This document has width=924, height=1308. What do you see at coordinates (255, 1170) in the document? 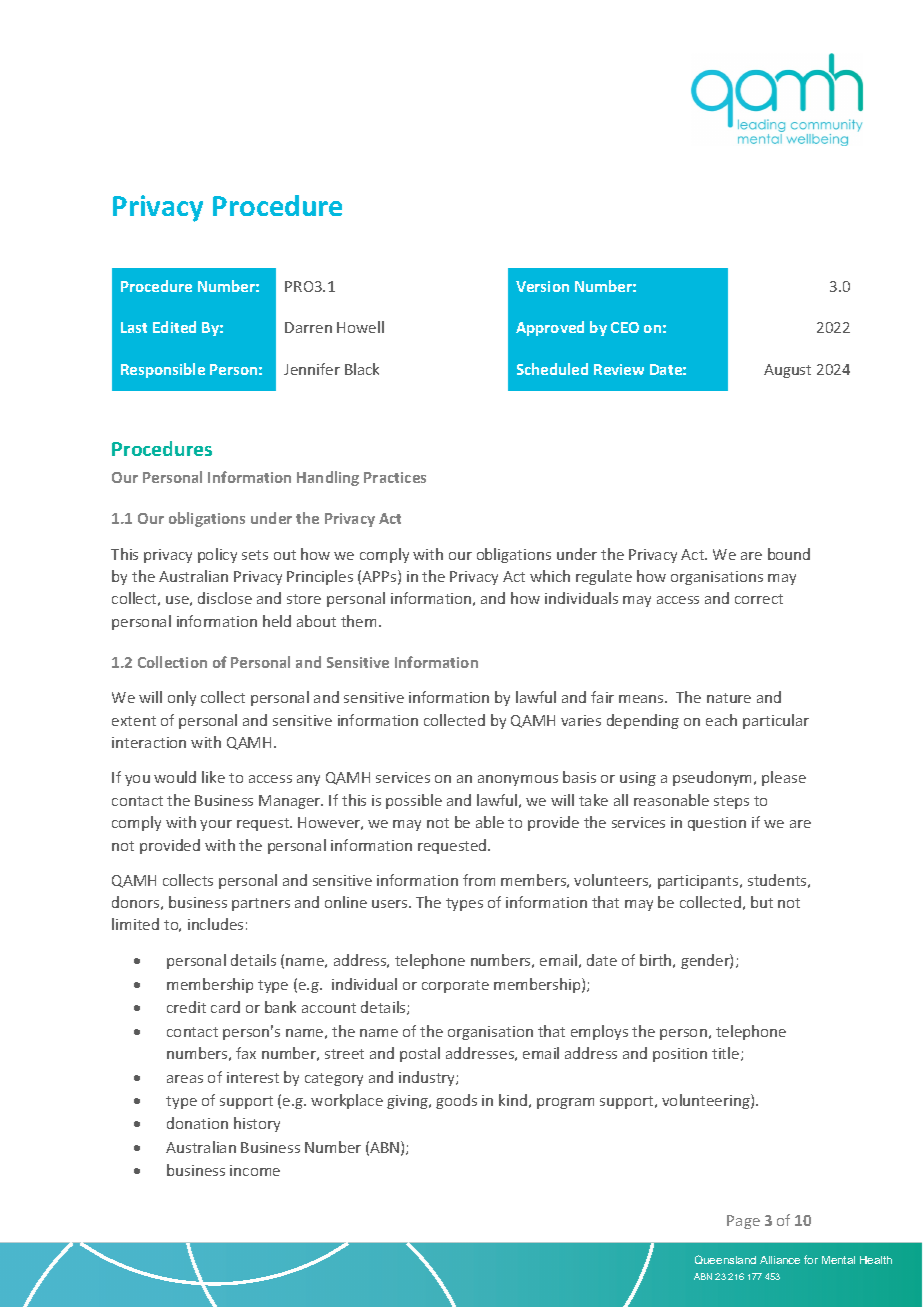
I see `income` at bounding box center [255, 1170].
